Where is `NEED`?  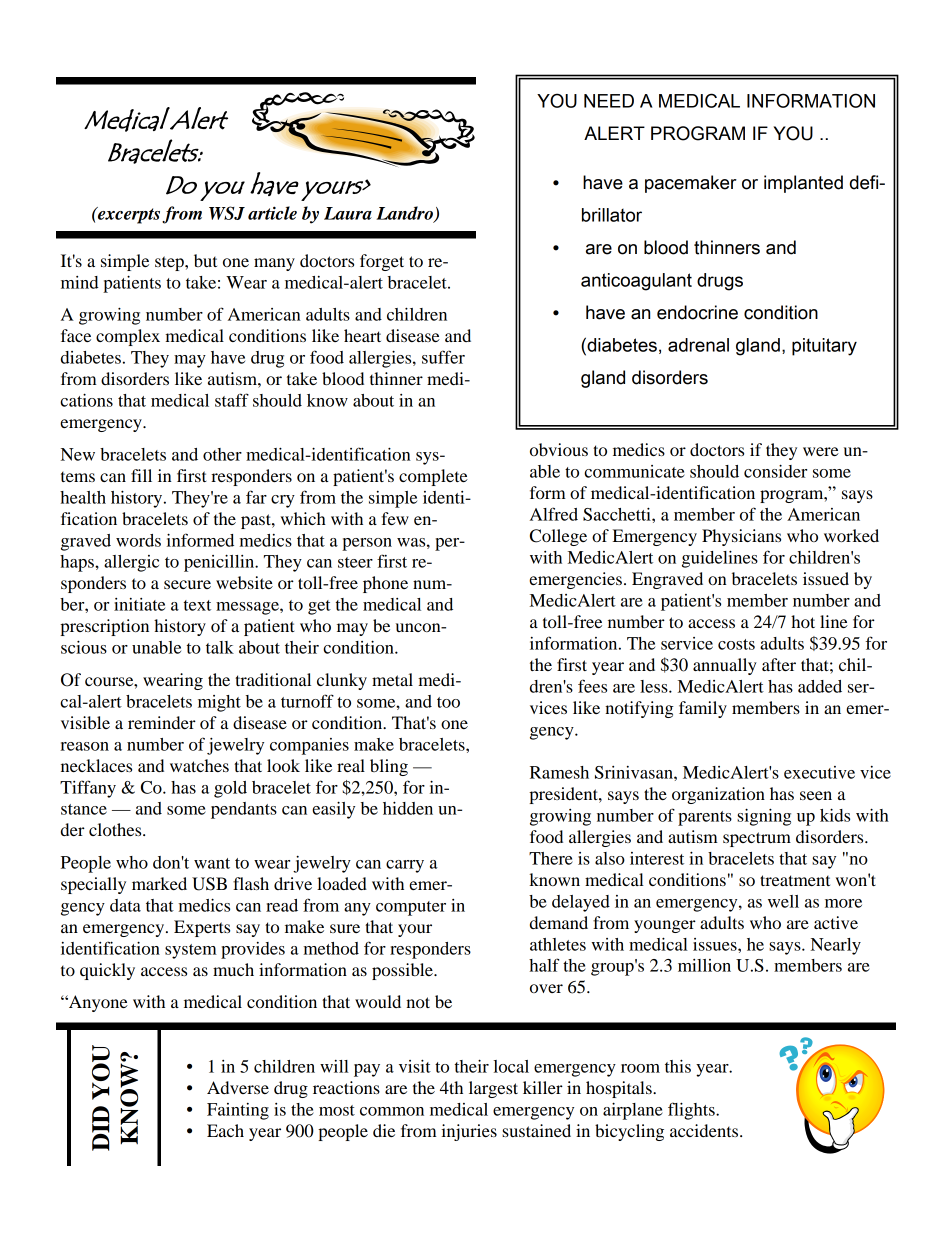 NEED is located at coordinates (609, 101).
